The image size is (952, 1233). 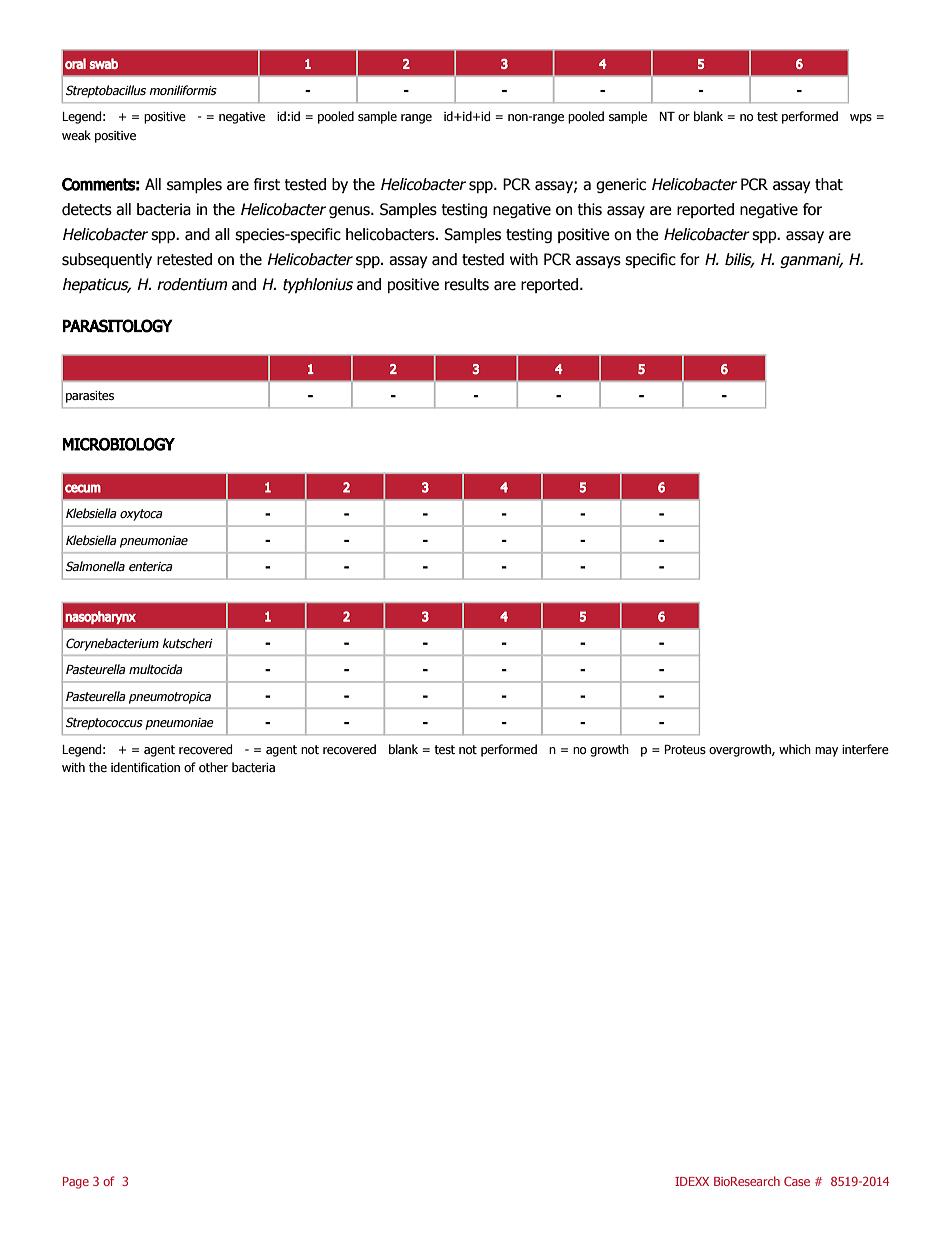 What do you see at coordinates (104, 63) in the page?
I see `swab` at bounding box center [104, 63].
